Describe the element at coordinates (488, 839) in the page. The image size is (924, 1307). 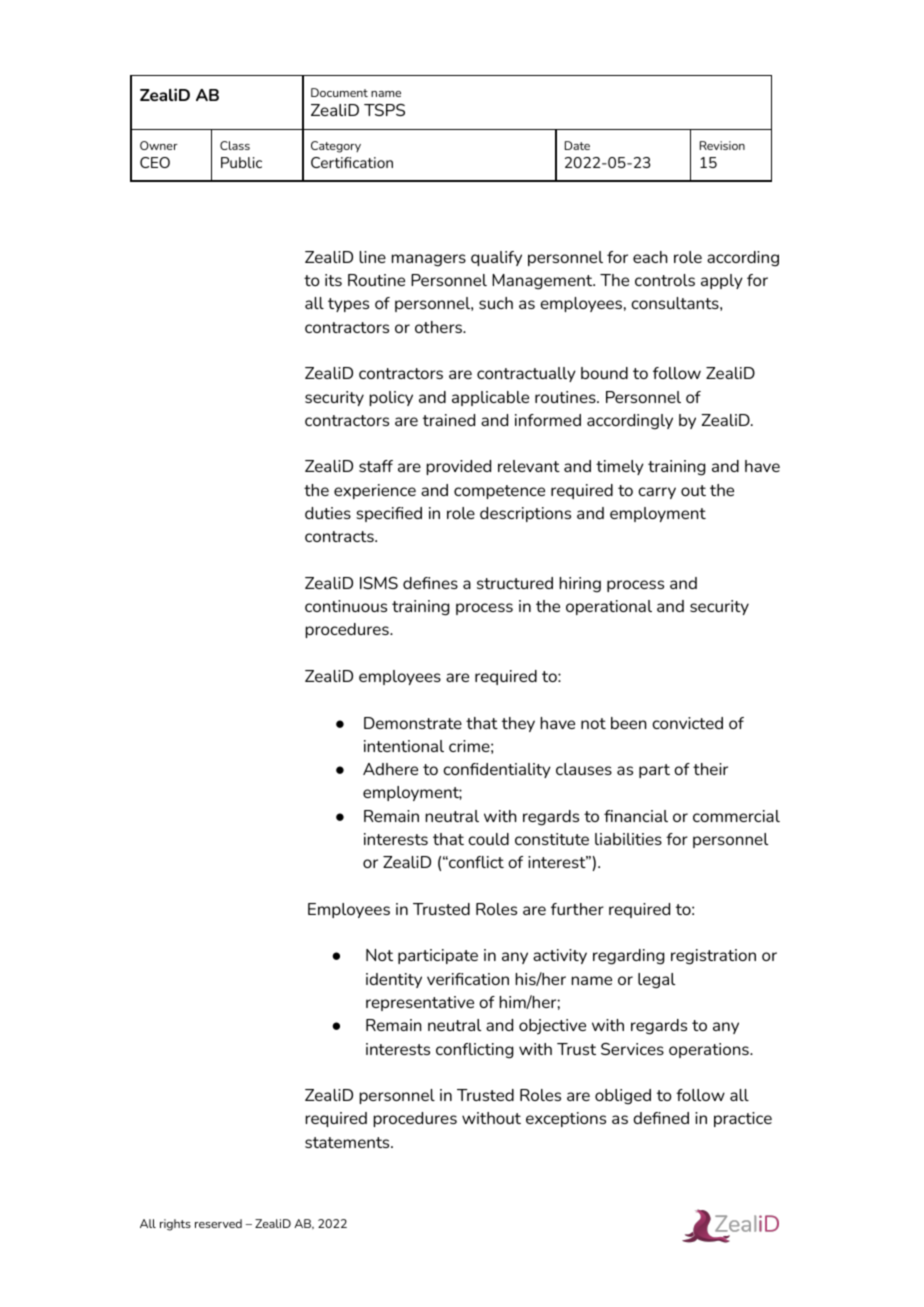
I see `could` at that location.
